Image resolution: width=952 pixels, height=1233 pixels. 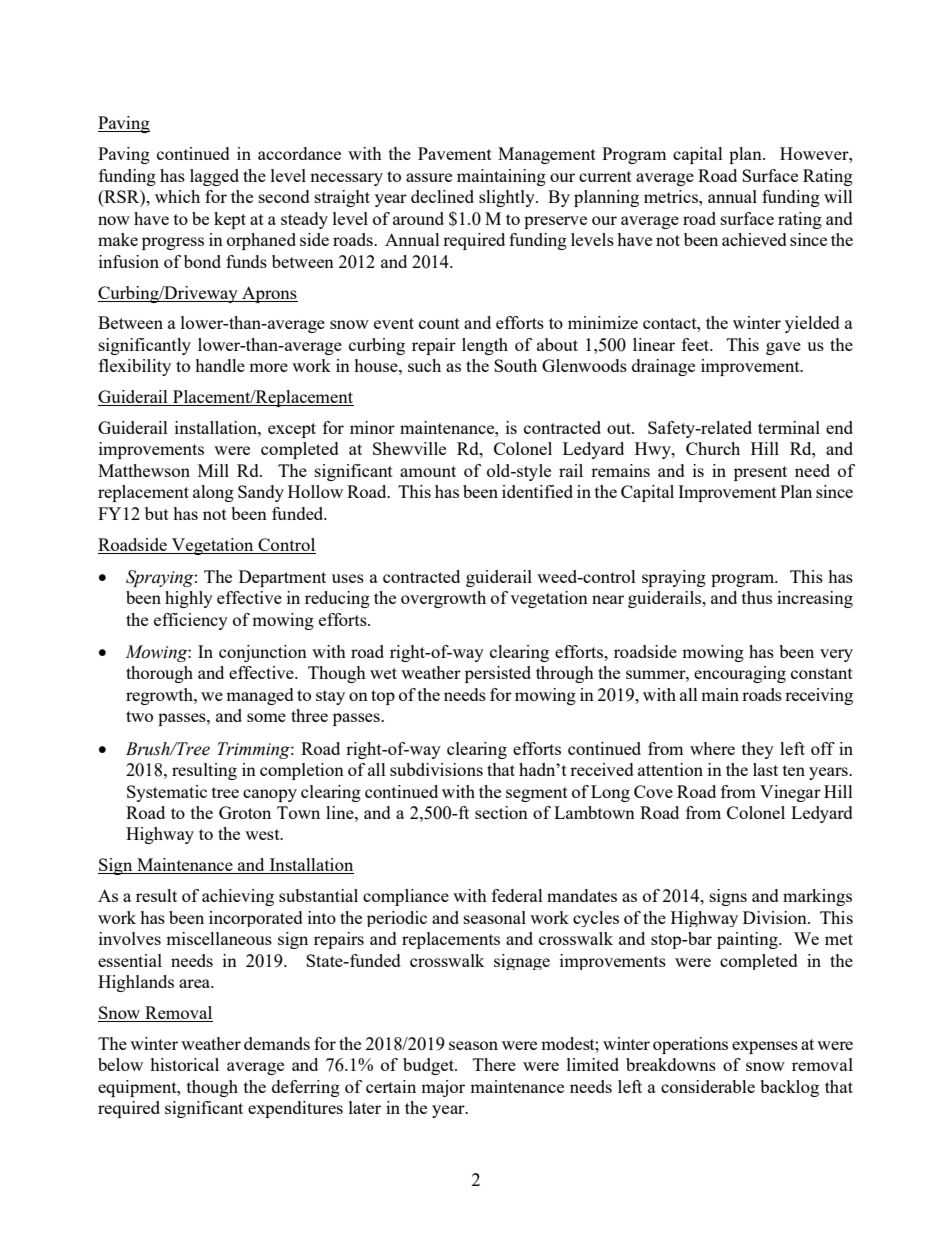 What do you see at coordinates (167, 793) in the screenshot?
I see `Systematic` at bounding box center [167, 793].
